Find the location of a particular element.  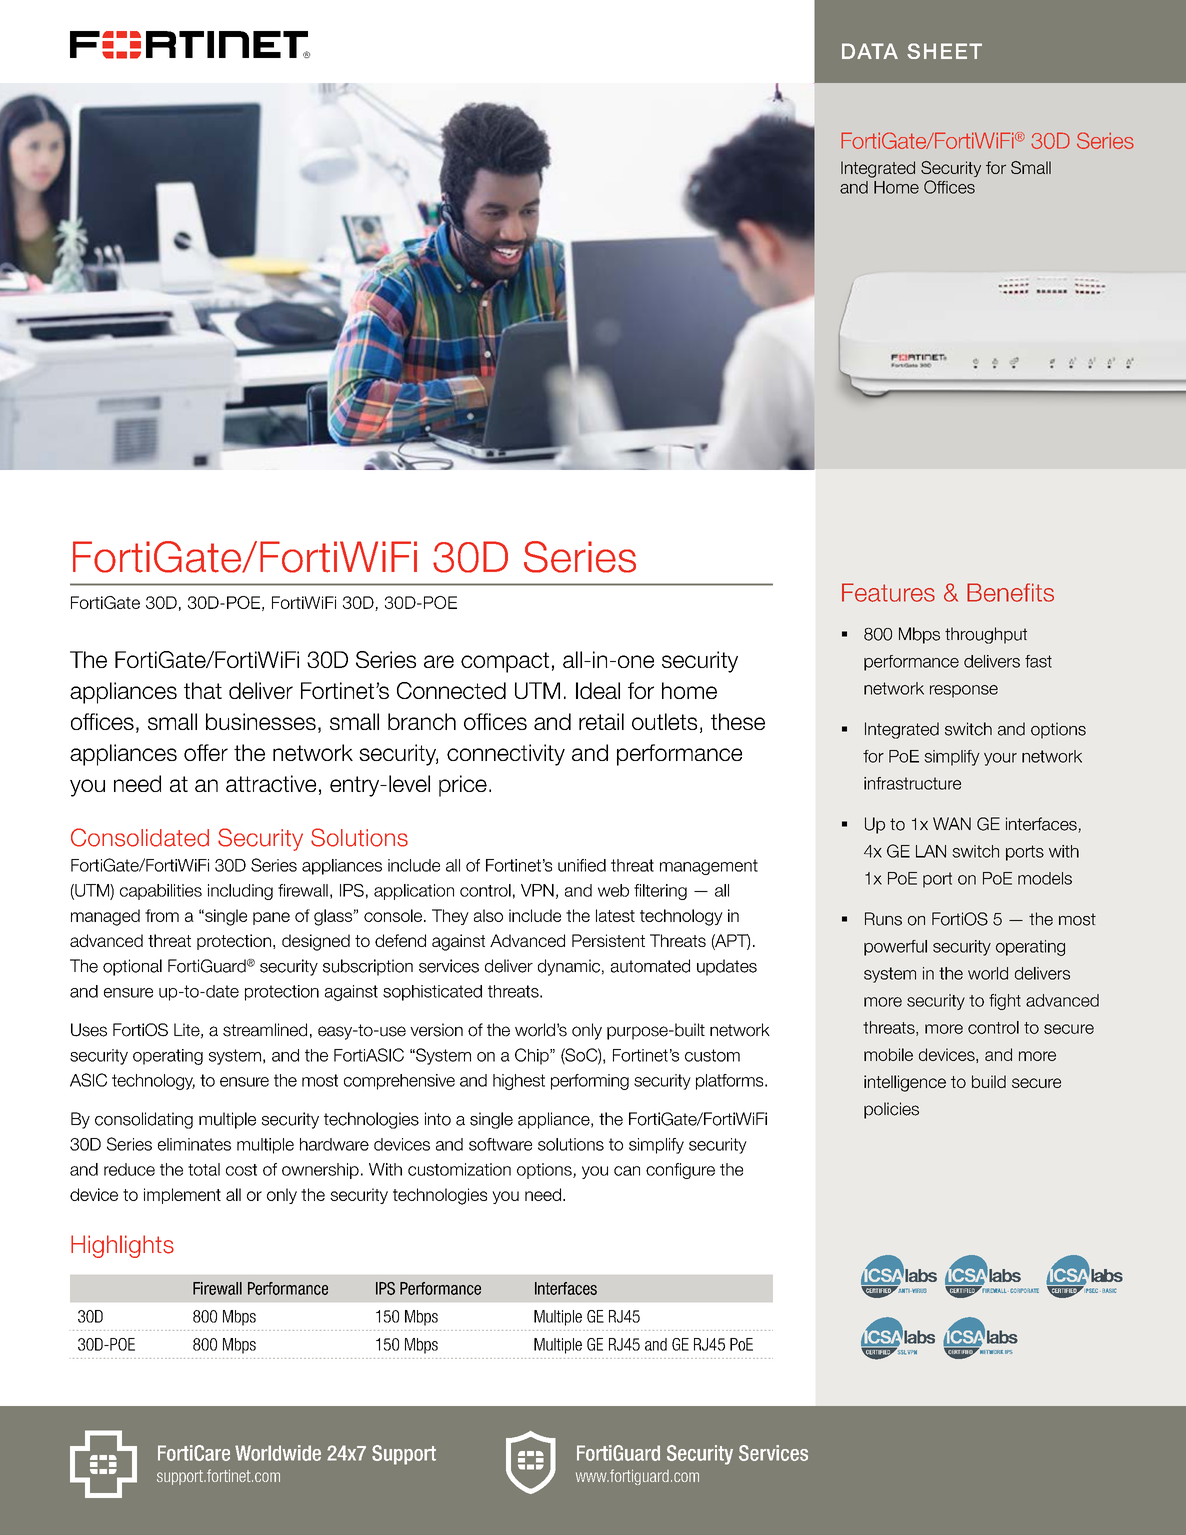

can is located at coordinates (627, 1171).
